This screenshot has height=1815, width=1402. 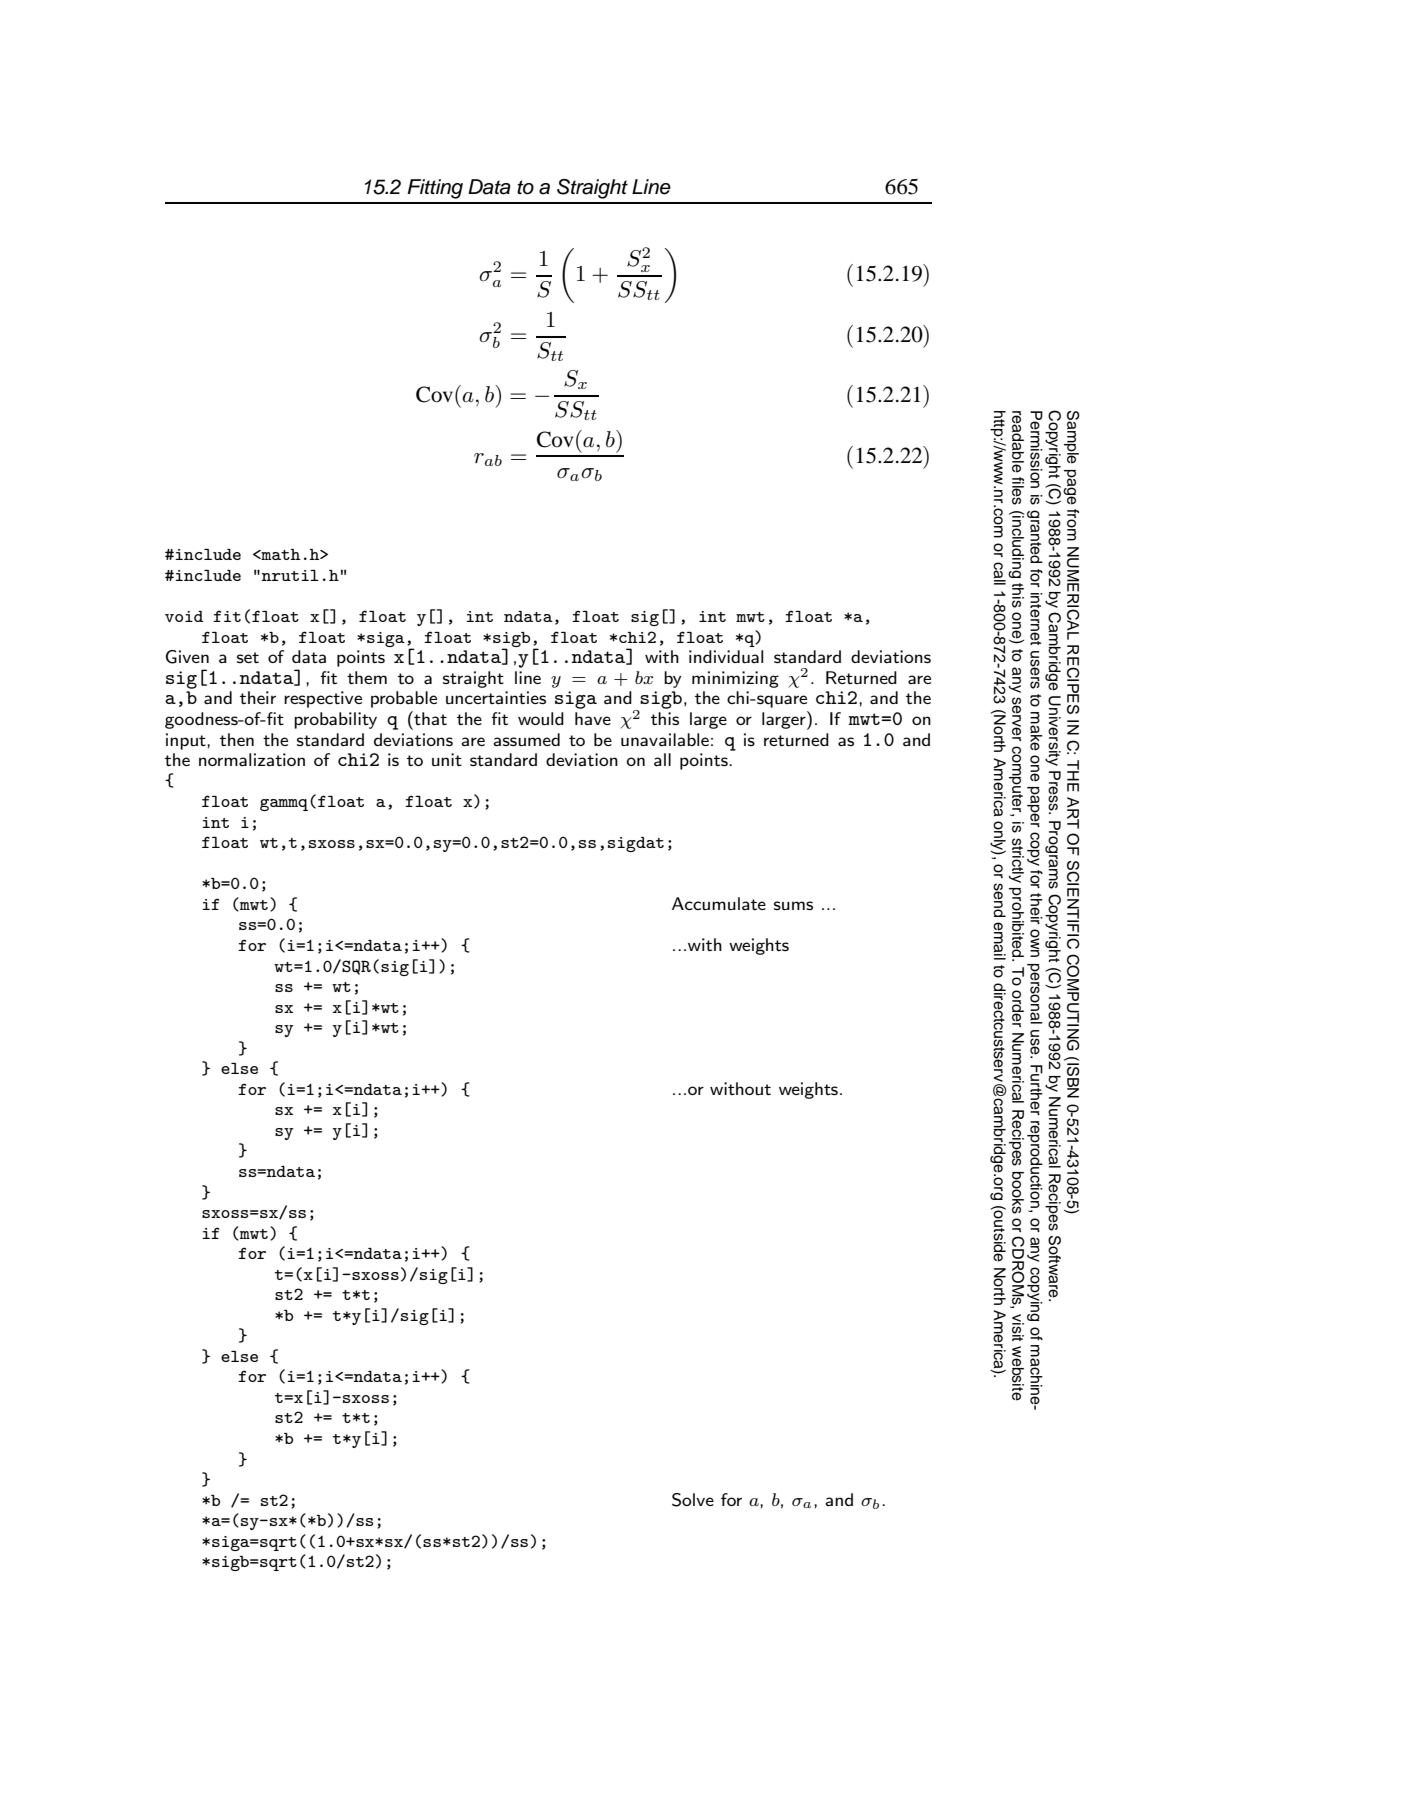 I want to click on Accumulate, so click(x=719, y=903).
